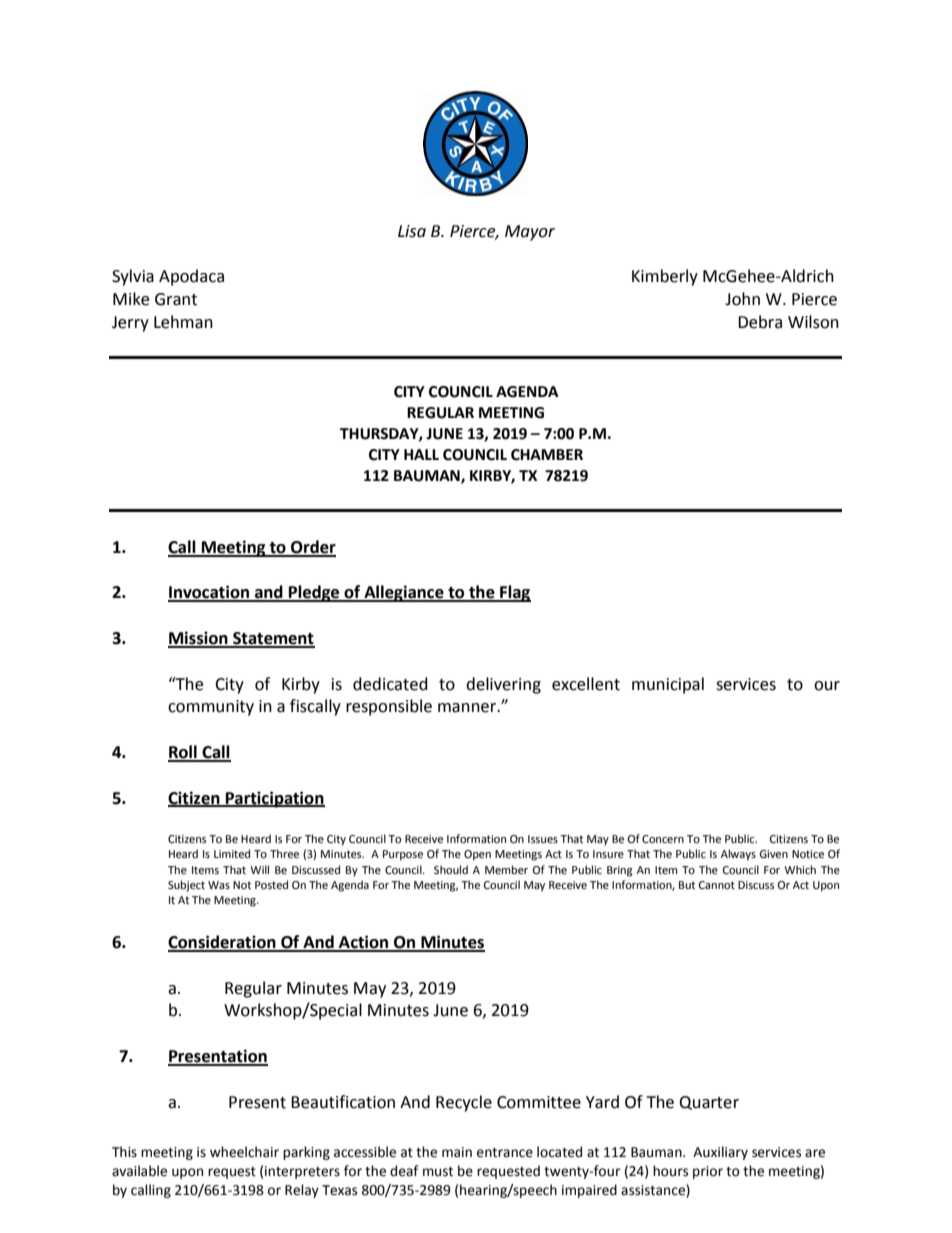  What do you see at coordinates (742, 299) in the screenshot?
I see `John` at bounding box center [742, 299].
